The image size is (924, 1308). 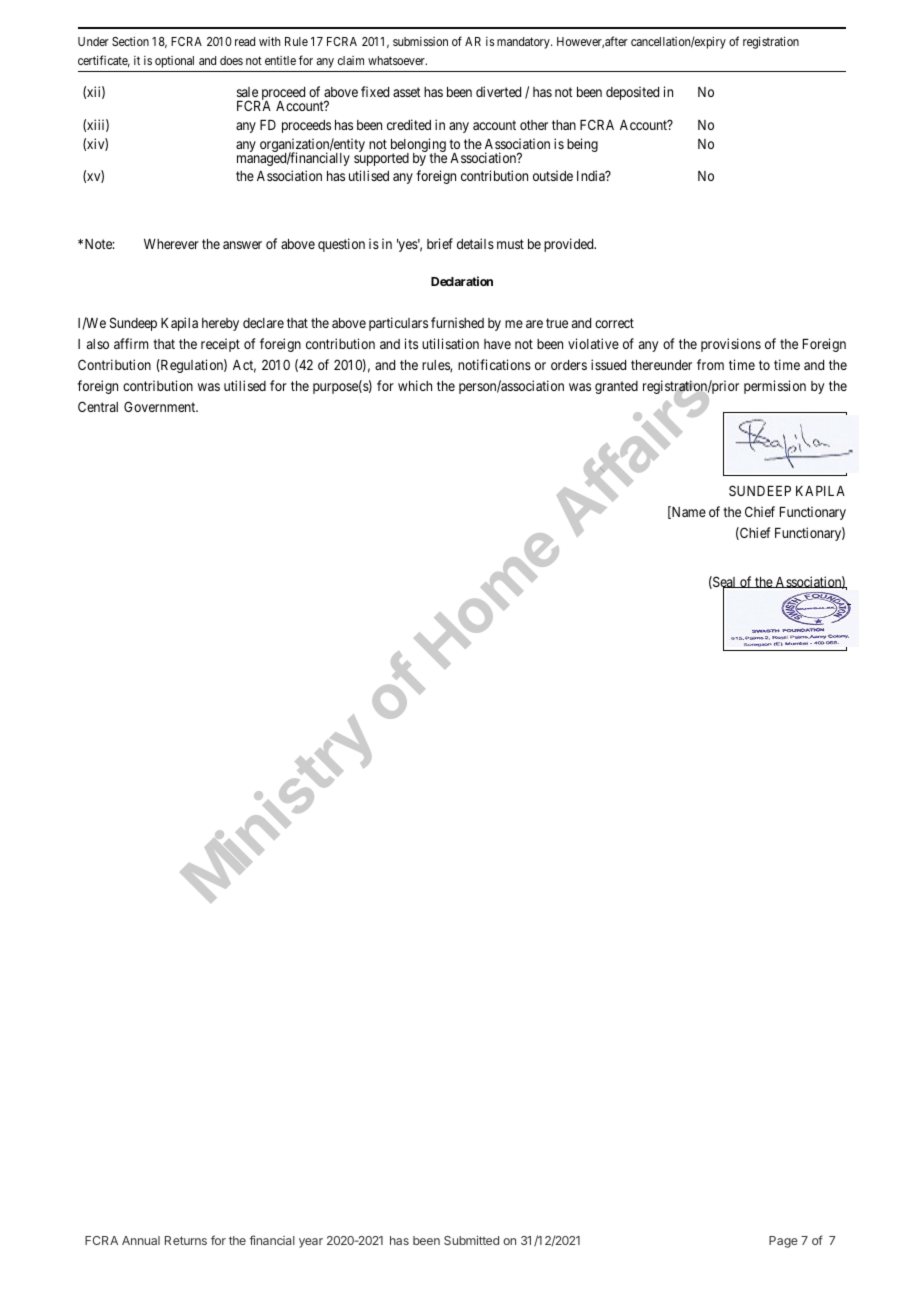 I want to click on furnished, so click(x=457, y=322).
